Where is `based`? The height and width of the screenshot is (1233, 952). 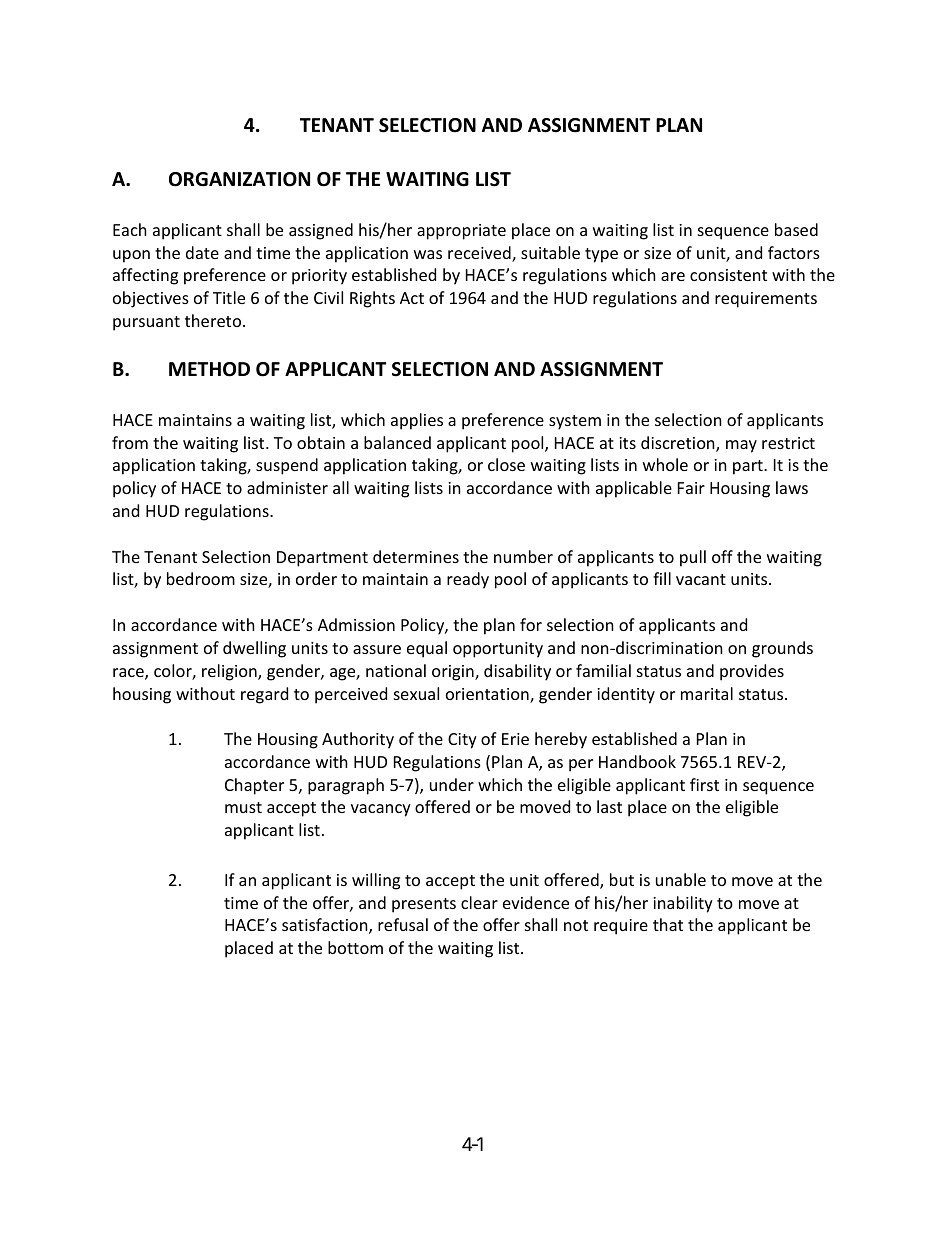 based is located at coordinates (796, 229).
